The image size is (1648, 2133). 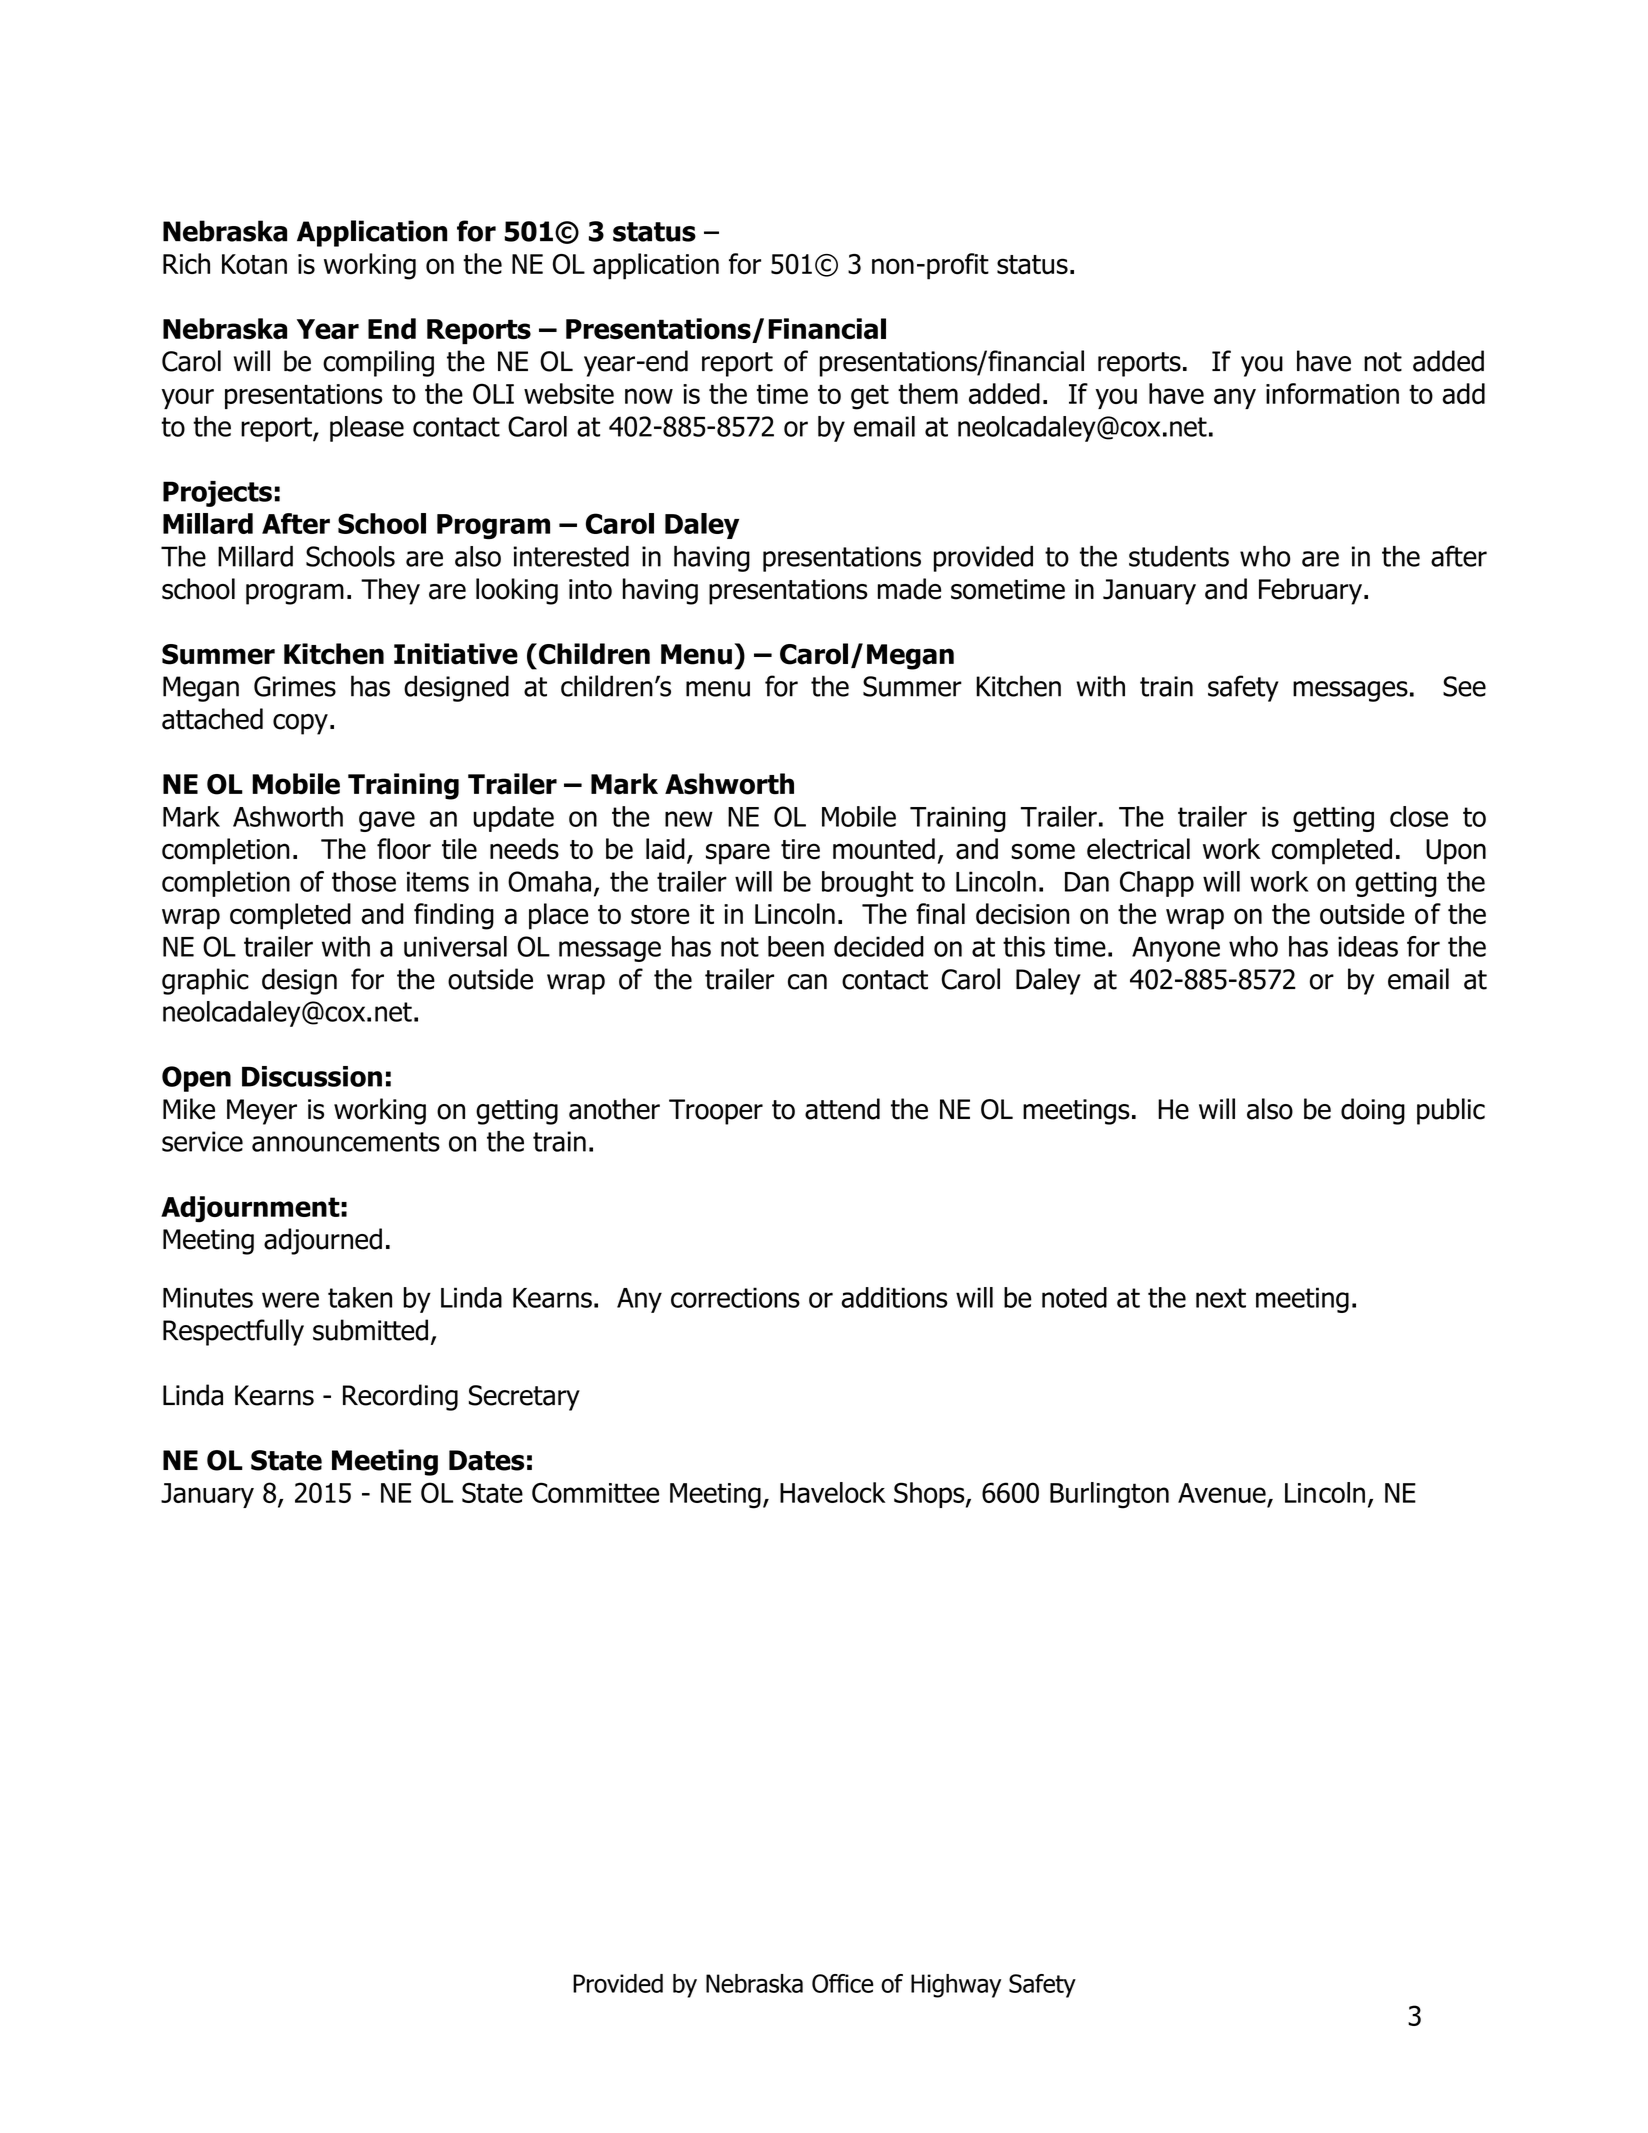 I want to click on close, so click(x=1419, y=816).
